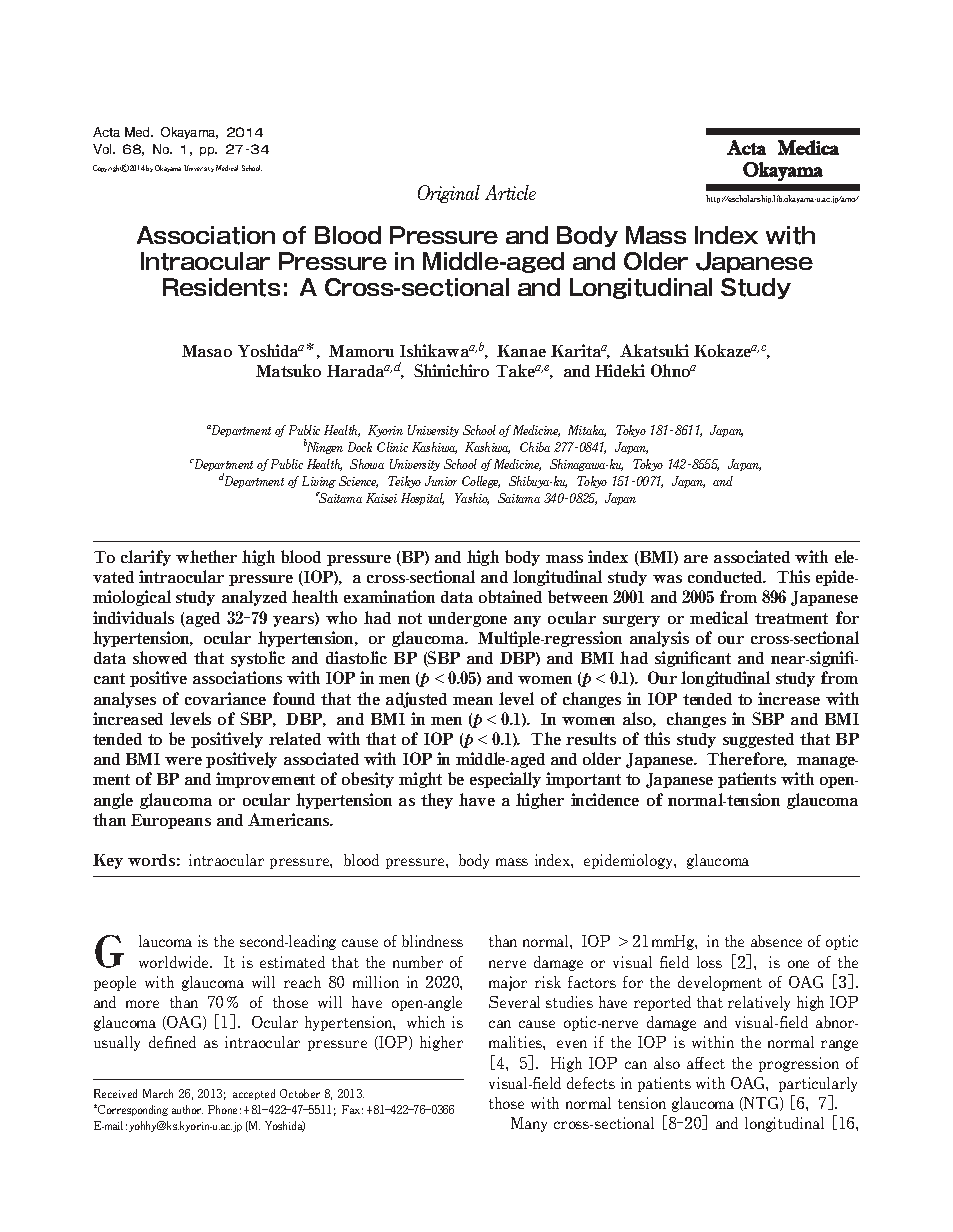 The height and width of the page is (1232, 953). Describe the element at coordinates (776, 941) in the page. I see `absence` at that location.
